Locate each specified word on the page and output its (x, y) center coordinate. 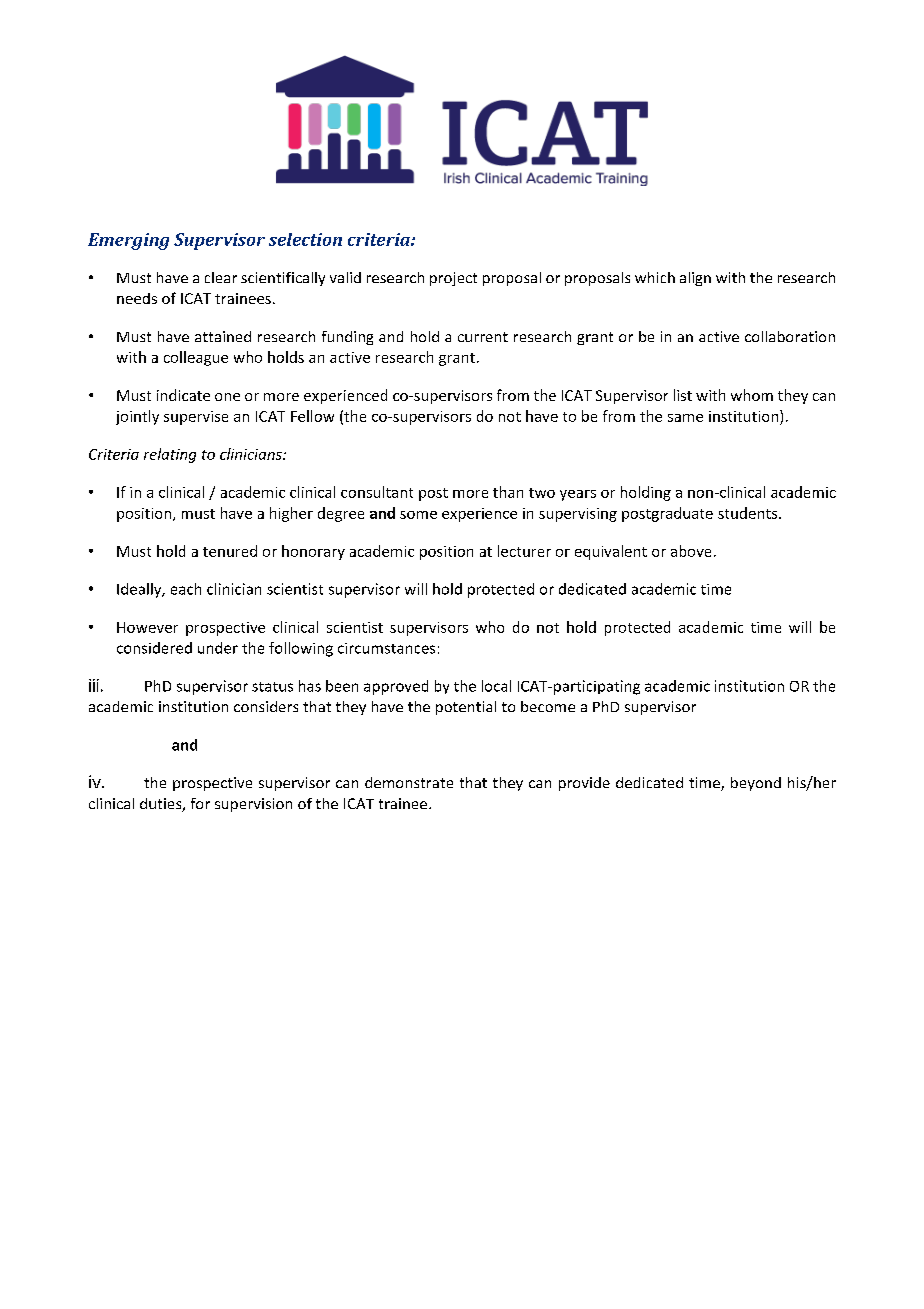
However (147, 627)
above (691, 551)
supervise (196, 418)
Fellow (312, 416)
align (695, 279)
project (453, 279)
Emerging (128, 241)
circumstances (386, 648)
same (685, 418)
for (200, 803)
